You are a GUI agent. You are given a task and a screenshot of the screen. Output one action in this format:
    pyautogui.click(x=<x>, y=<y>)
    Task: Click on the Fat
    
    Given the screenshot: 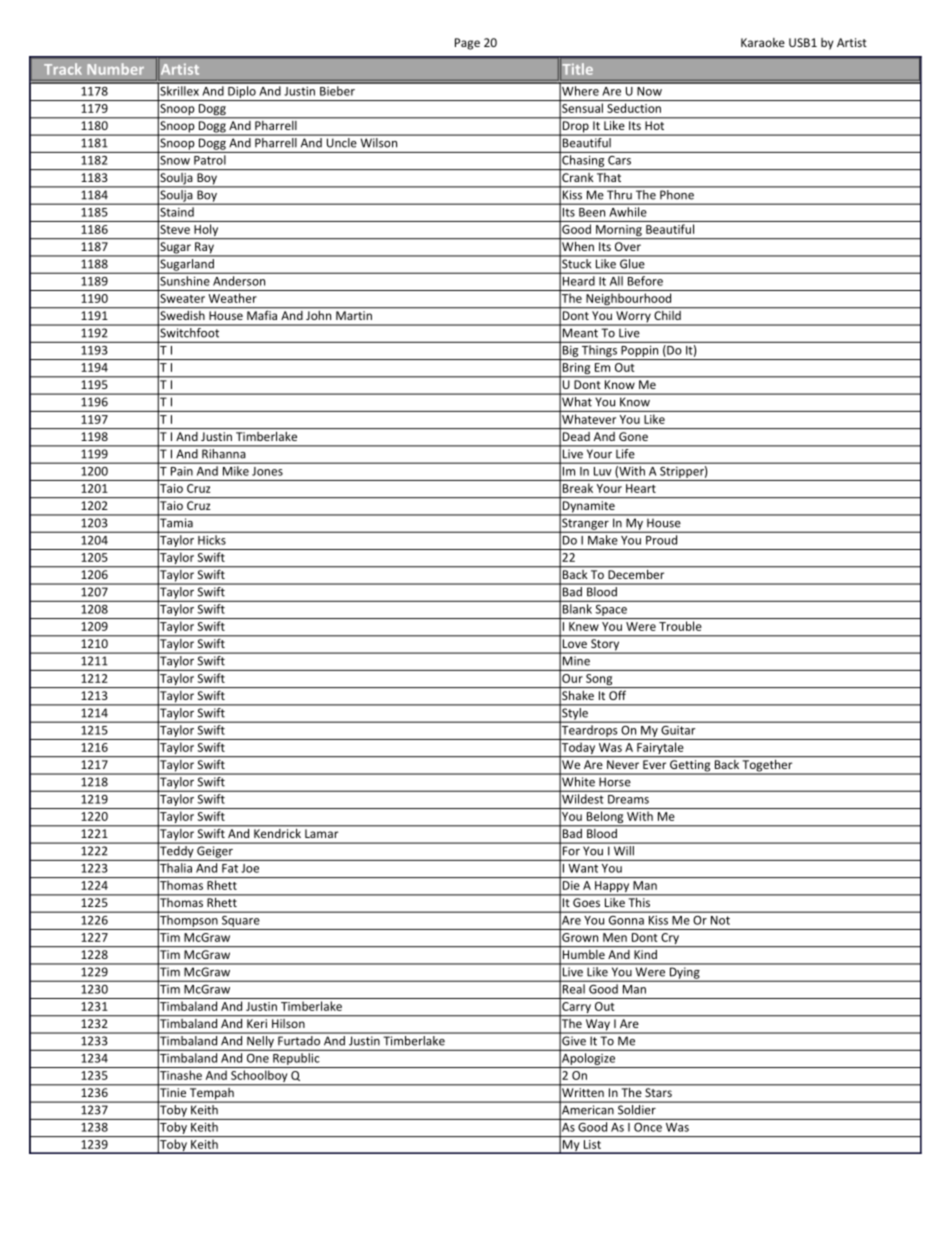 What is the action you would take?
    pyautogui.click(x=230, y=868)
